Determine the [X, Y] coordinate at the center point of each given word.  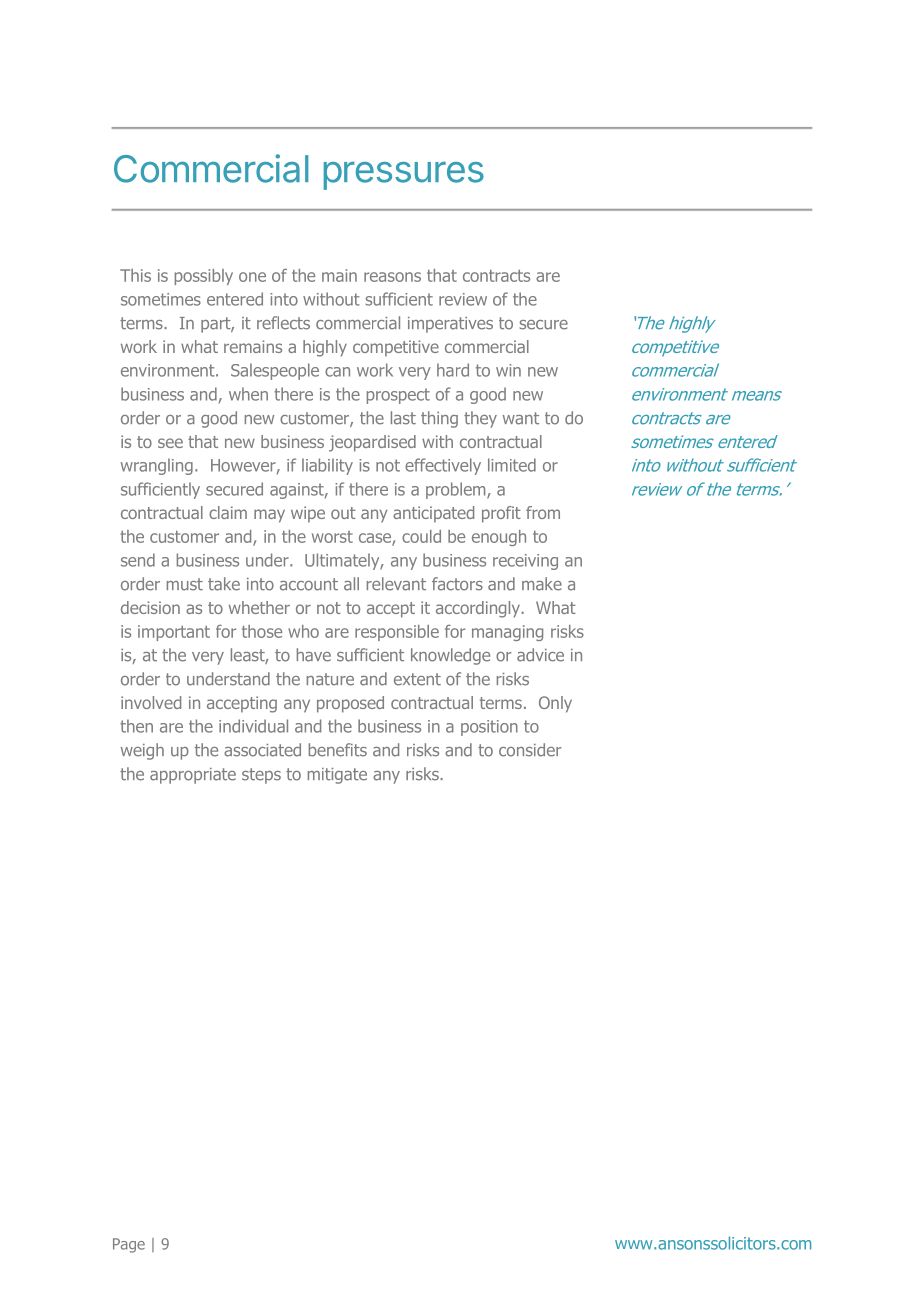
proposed [350, 704]
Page [129, 1245]
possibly [204, 277]
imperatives [450, 325]
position [489, 728]
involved [151, 702]
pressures [404, 176]
